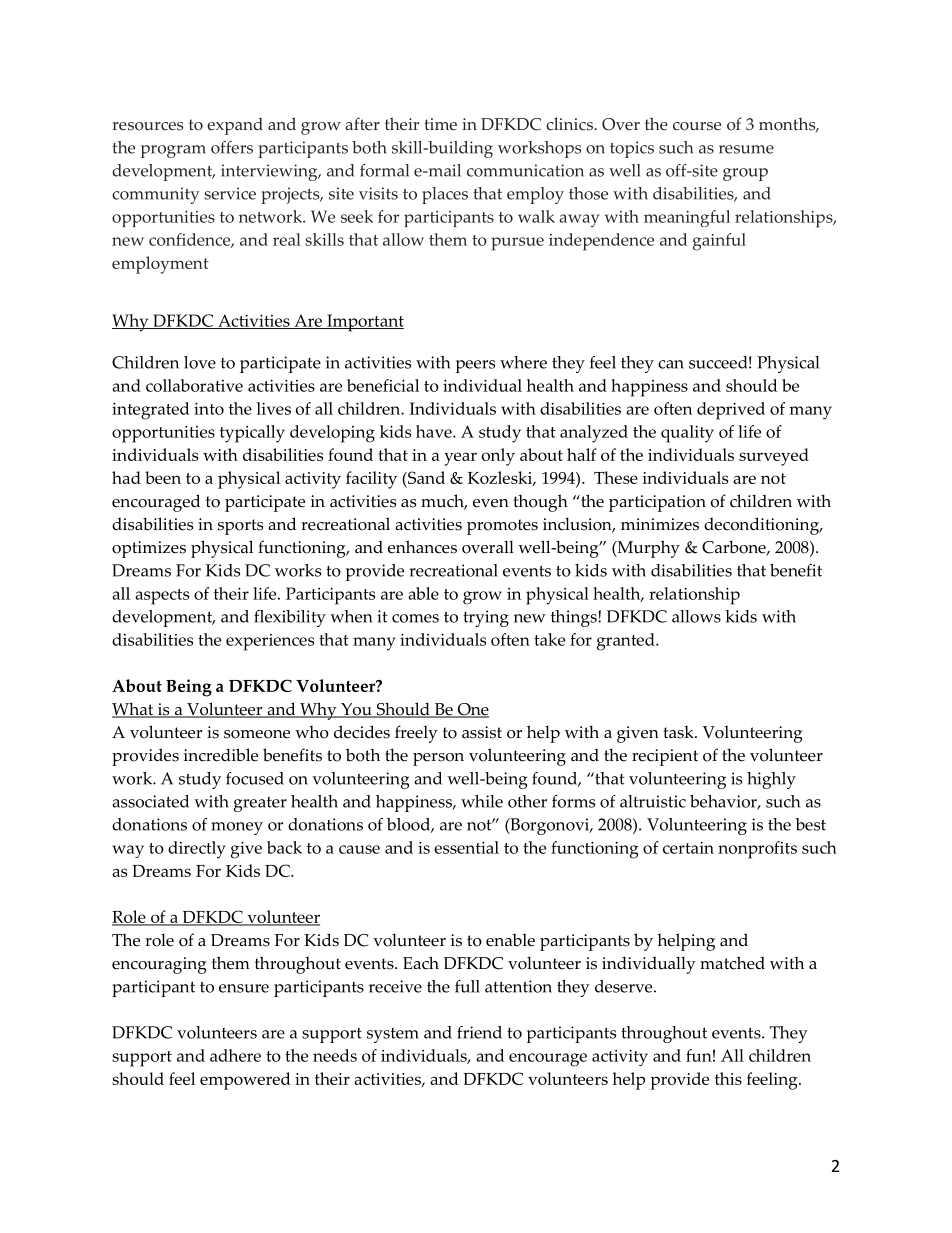 The height and width of the screenshot is (1233, 952). What do you see at coordinates (466, 847) in the screenshot?
I see `essential` at bounding box center [466, 847].
